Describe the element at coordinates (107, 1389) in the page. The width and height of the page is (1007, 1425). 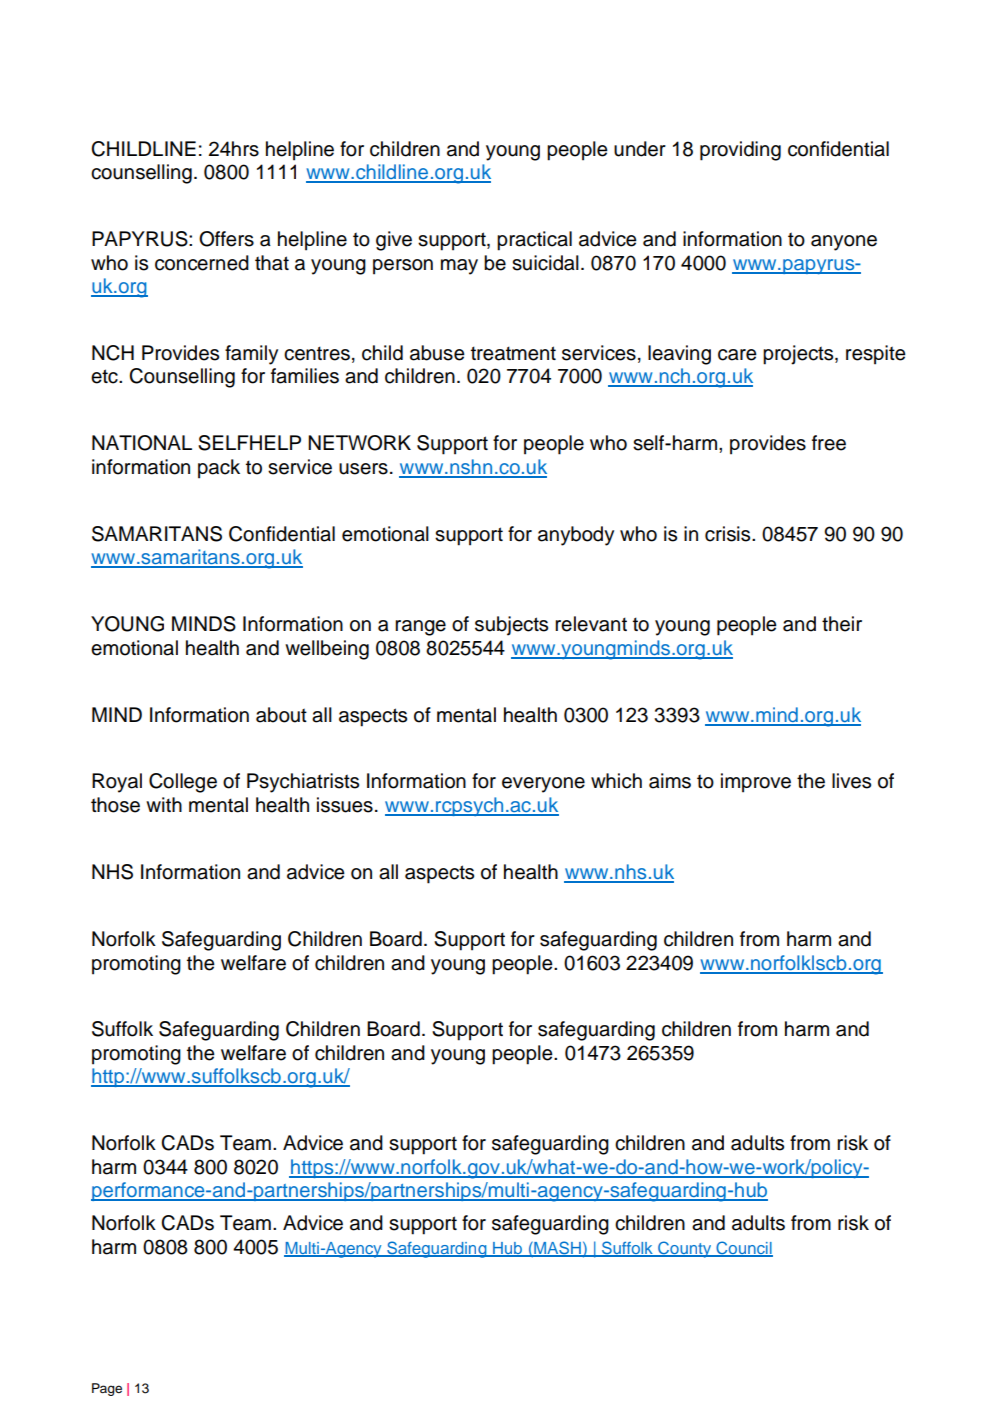
I see `Page` at that location.
